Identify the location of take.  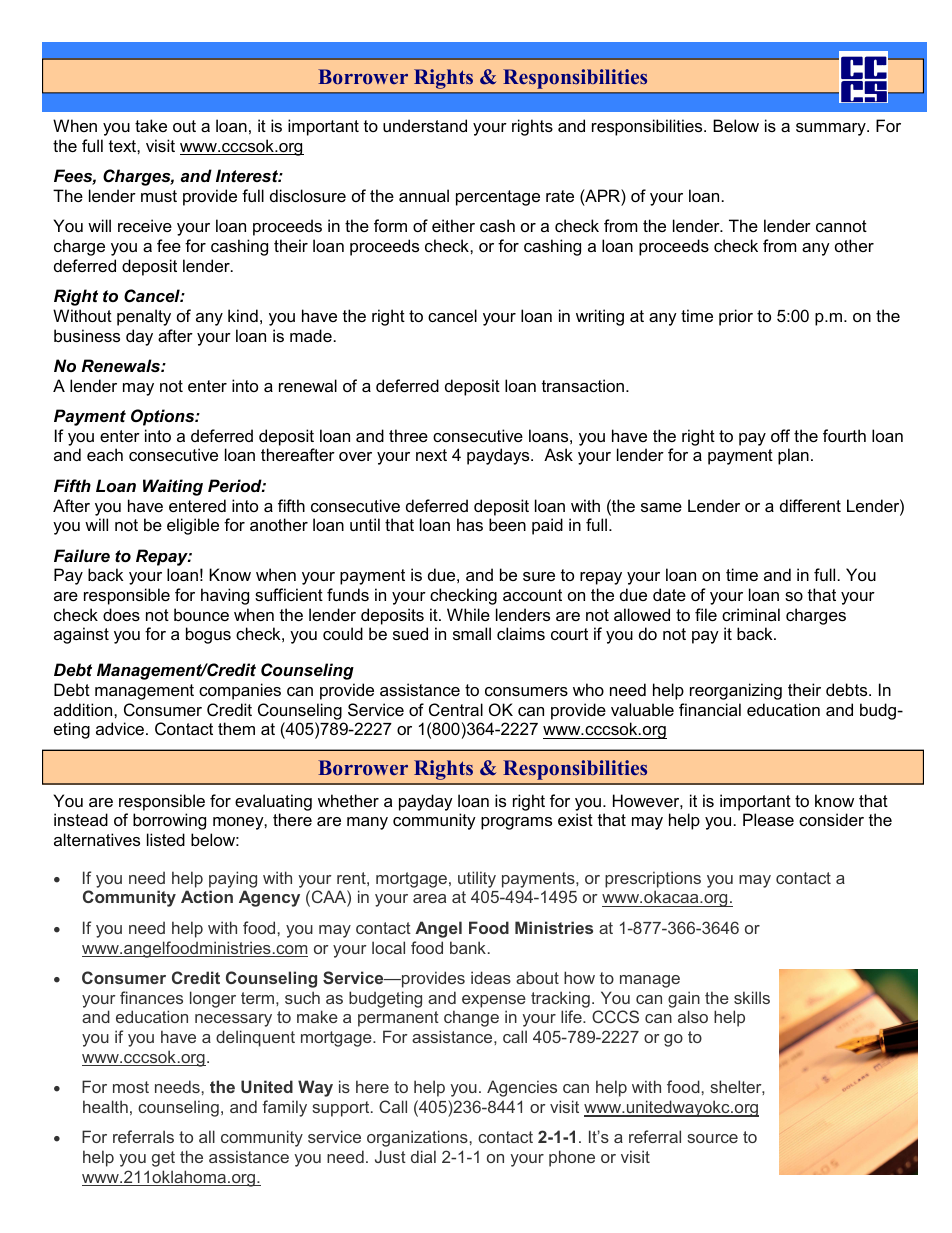
(151, 125).
